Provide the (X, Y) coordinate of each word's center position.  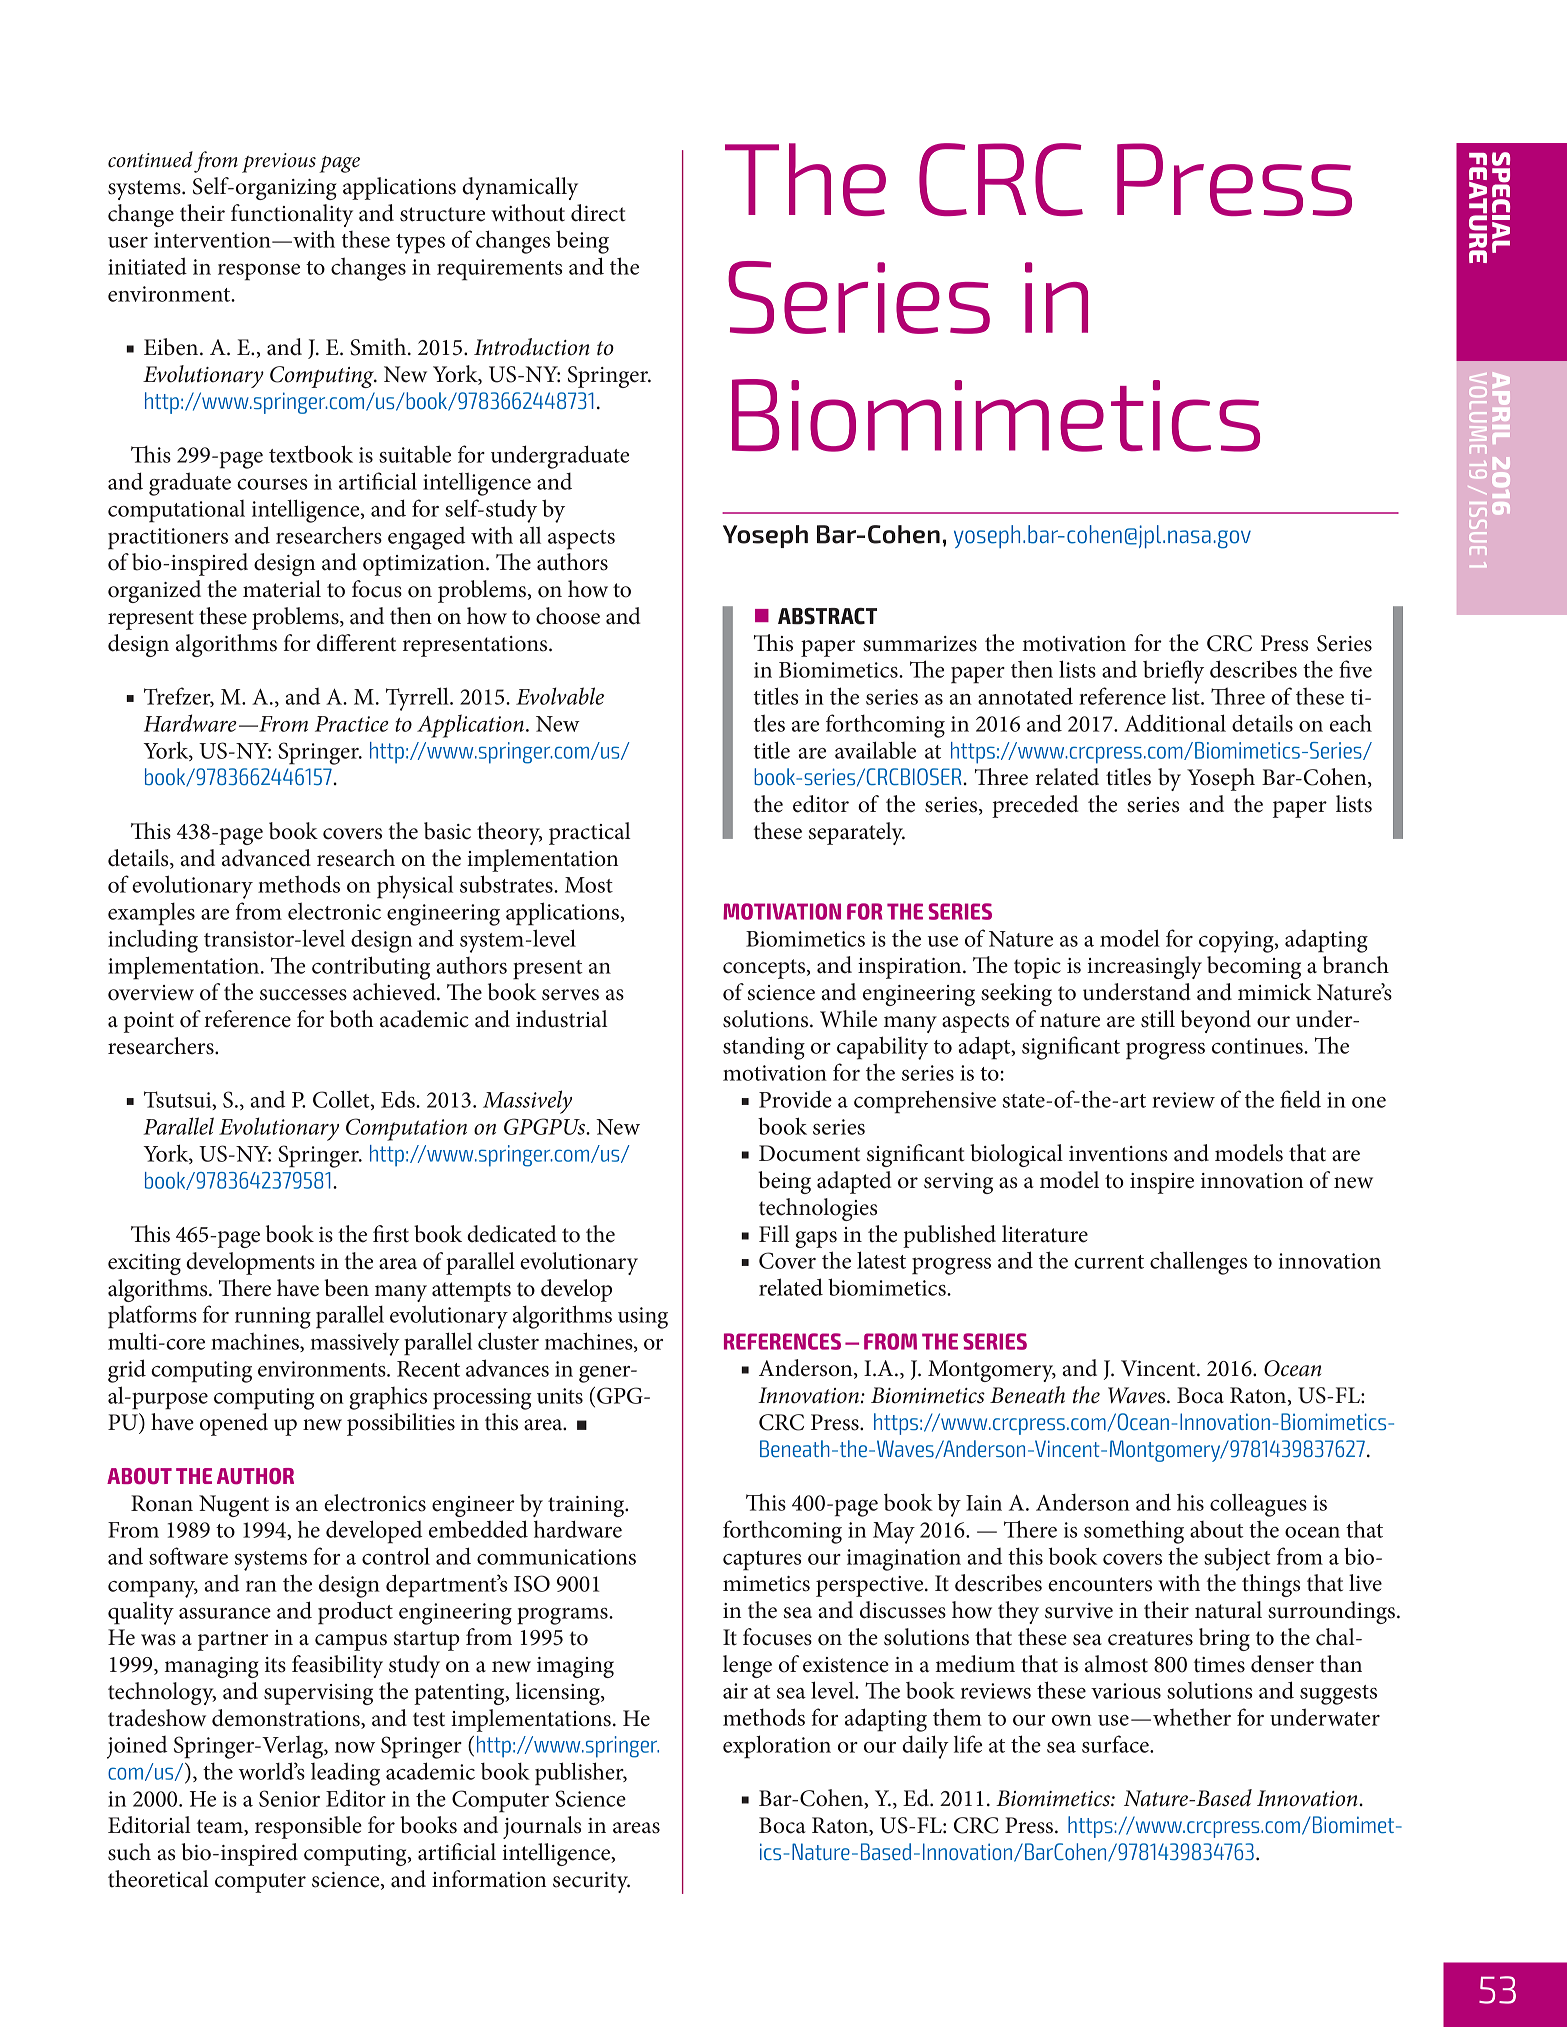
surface (1116, 1744)
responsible (308, 1827)
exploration (777, 1747)
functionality (292, 215)
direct (598, 213)
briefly (1173, 672)
